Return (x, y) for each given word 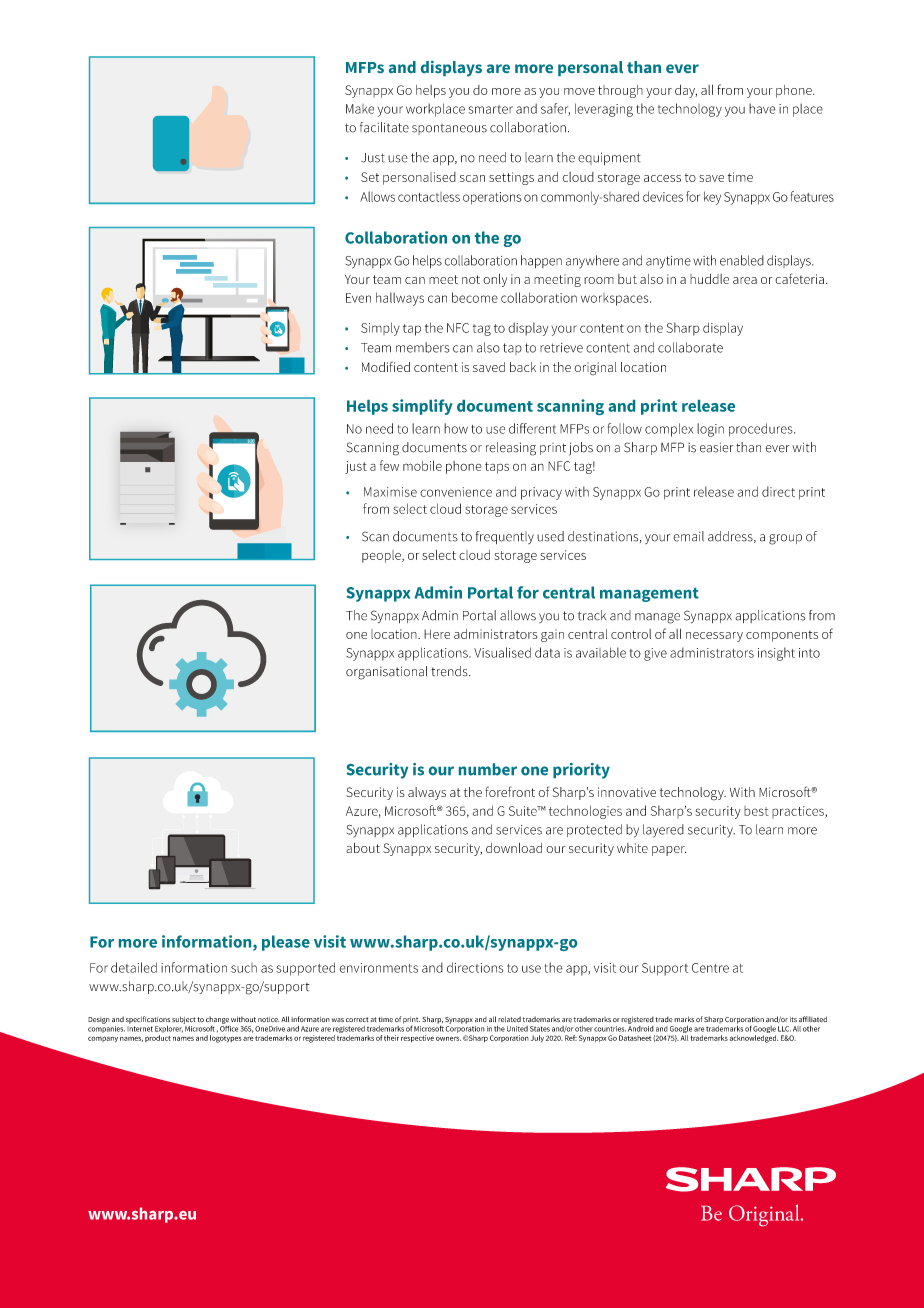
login (710, 430)
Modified (386, 366)
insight (776, 654)
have (762, 108)
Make (360, 109)
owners (448, 1039)
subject (184, 1020)
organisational (386, 673)
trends (450, 671)
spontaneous (449, 129)
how (456, 428)
